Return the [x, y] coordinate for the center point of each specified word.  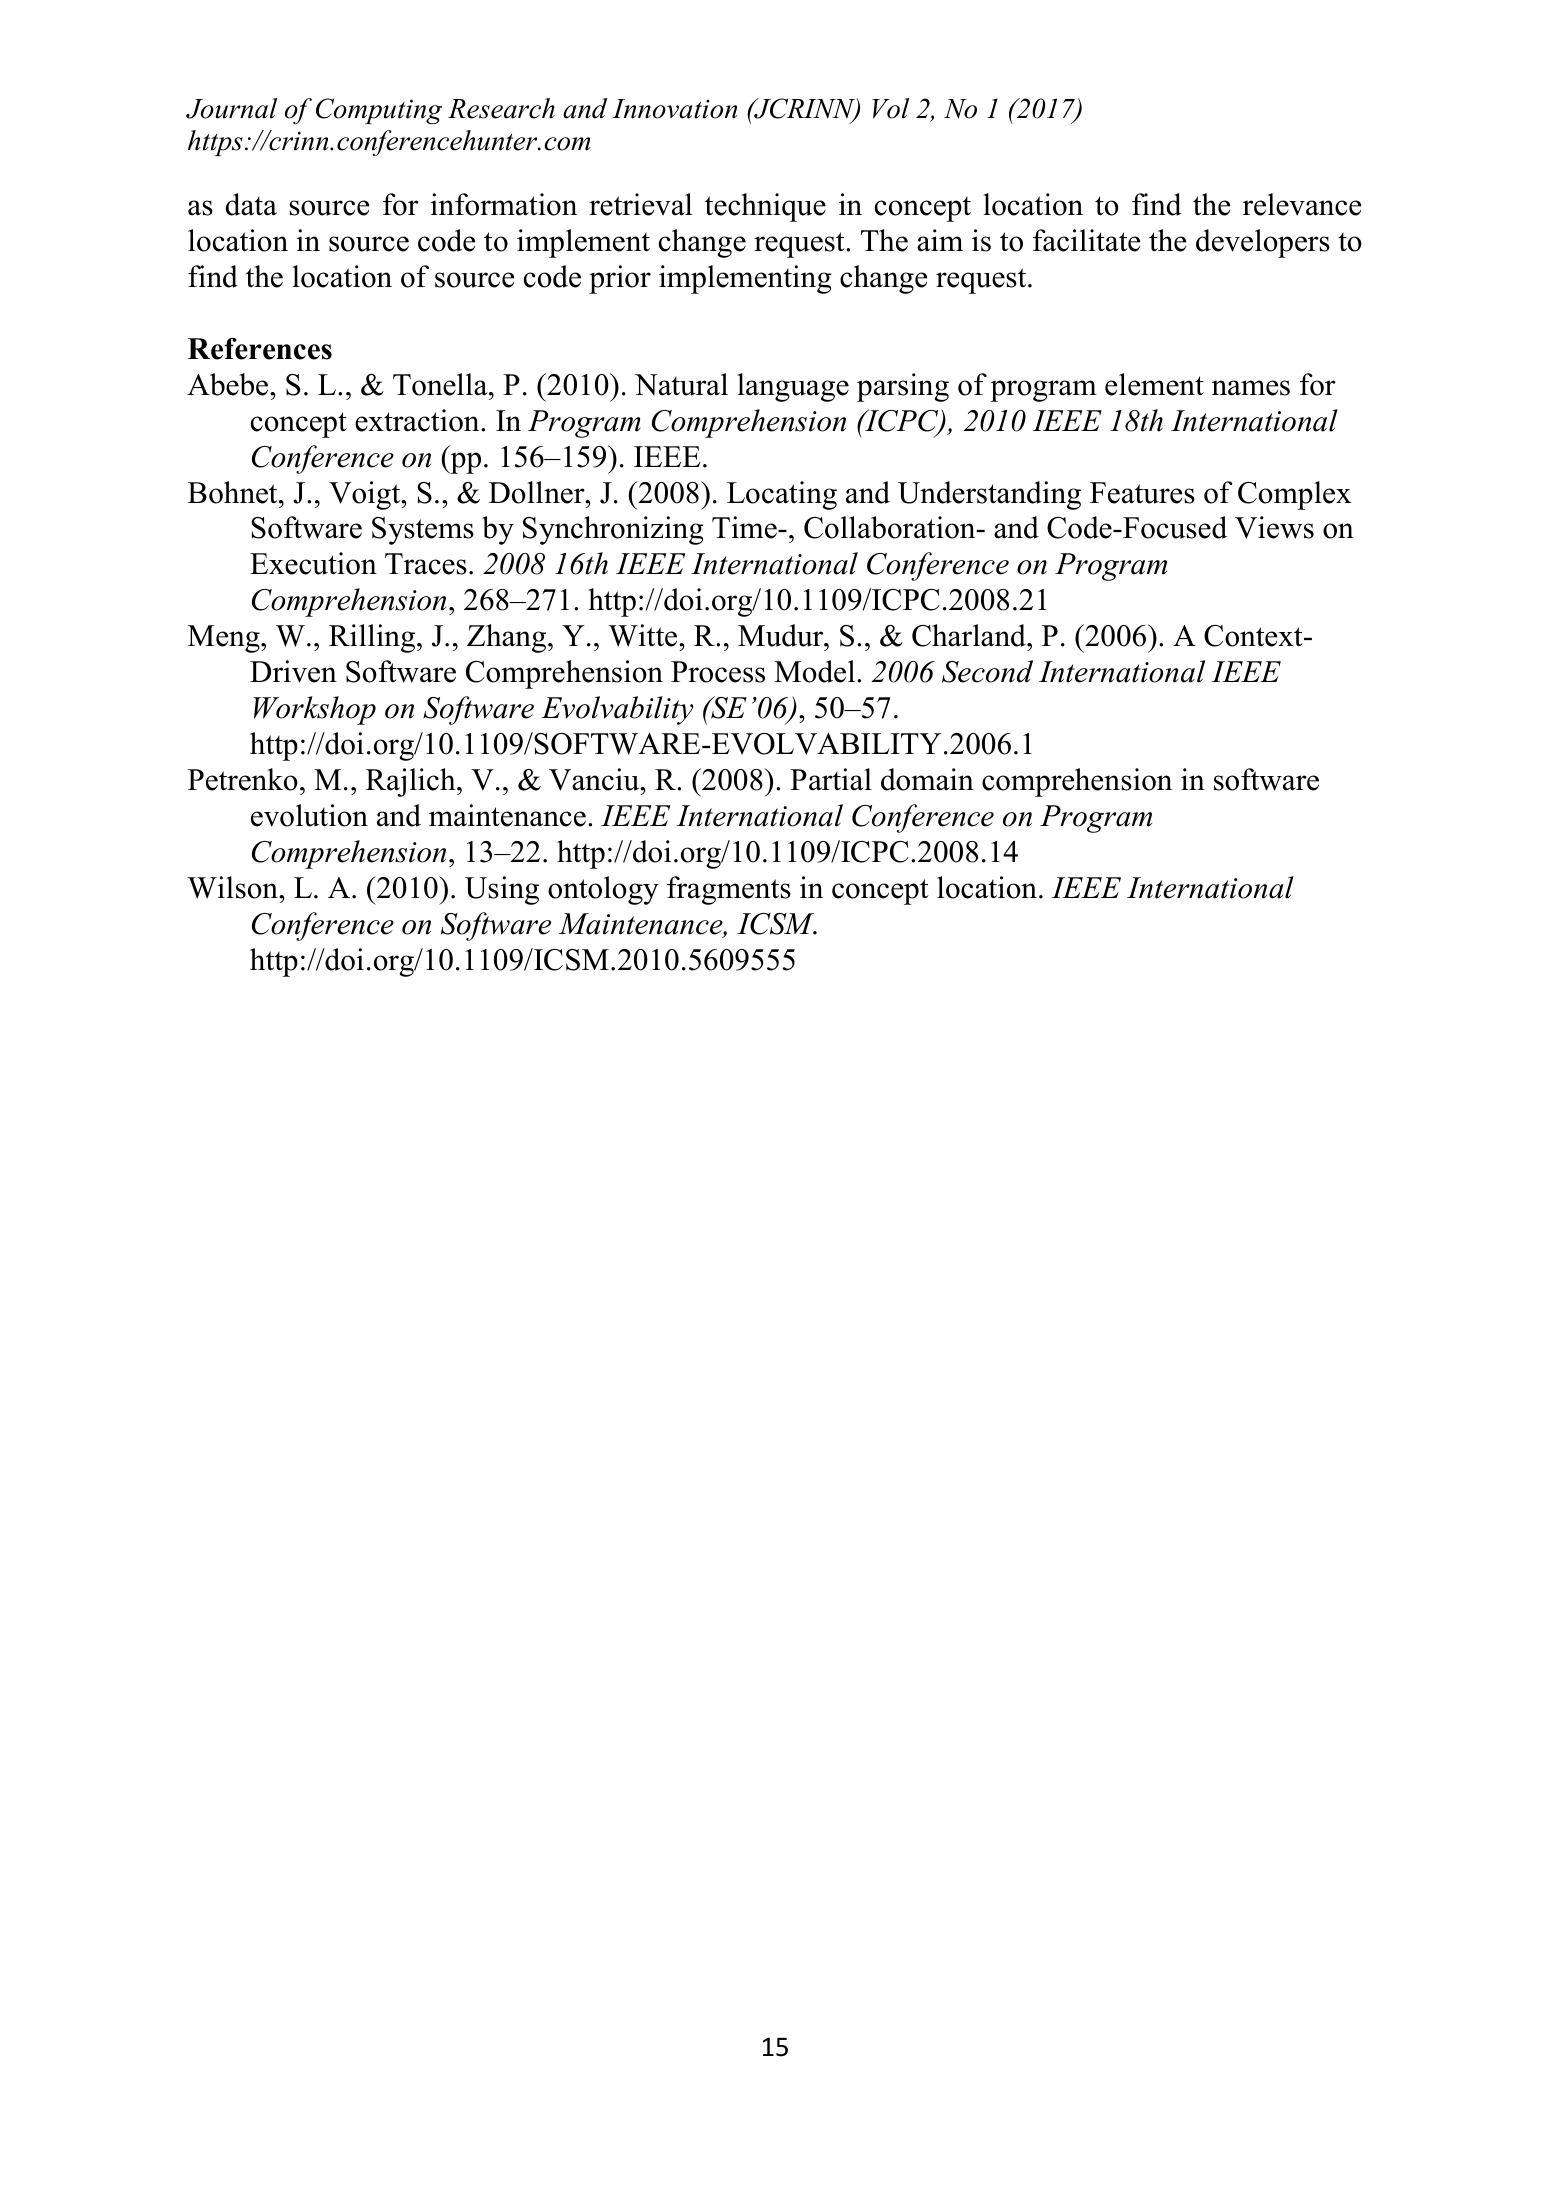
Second [987, 671]
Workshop [314, 710]
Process [718, 672]
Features [1142, 493]
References [260, 349]
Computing [379, 111]
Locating [782, 495]
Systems [423, 531]
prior [620, 279]
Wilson [233, 887]
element [1154, 384]
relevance [1302, 204]
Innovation [675, 109]
